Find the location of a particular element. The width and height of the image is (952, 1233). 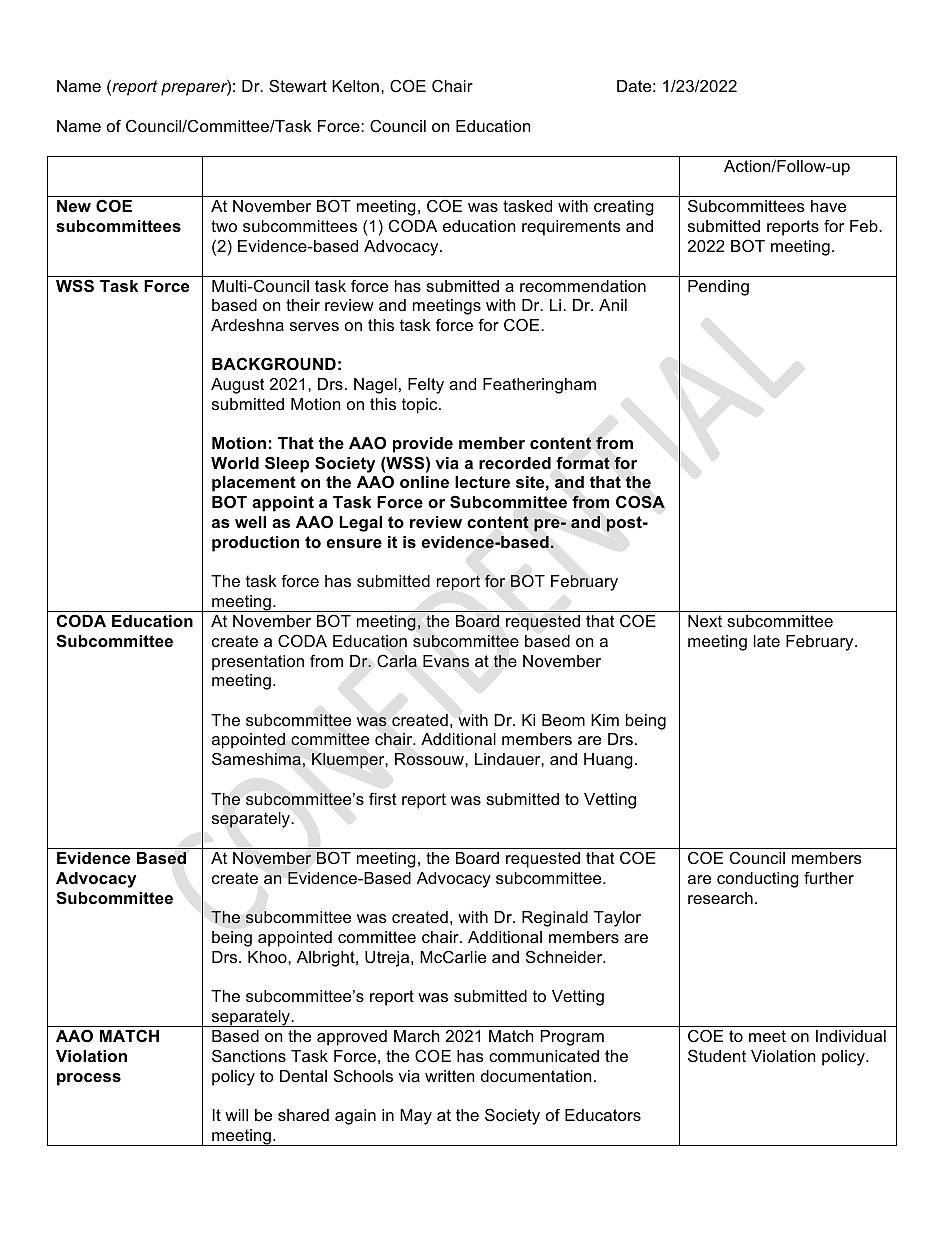

Stewart is located at coordinates (298, 85).
